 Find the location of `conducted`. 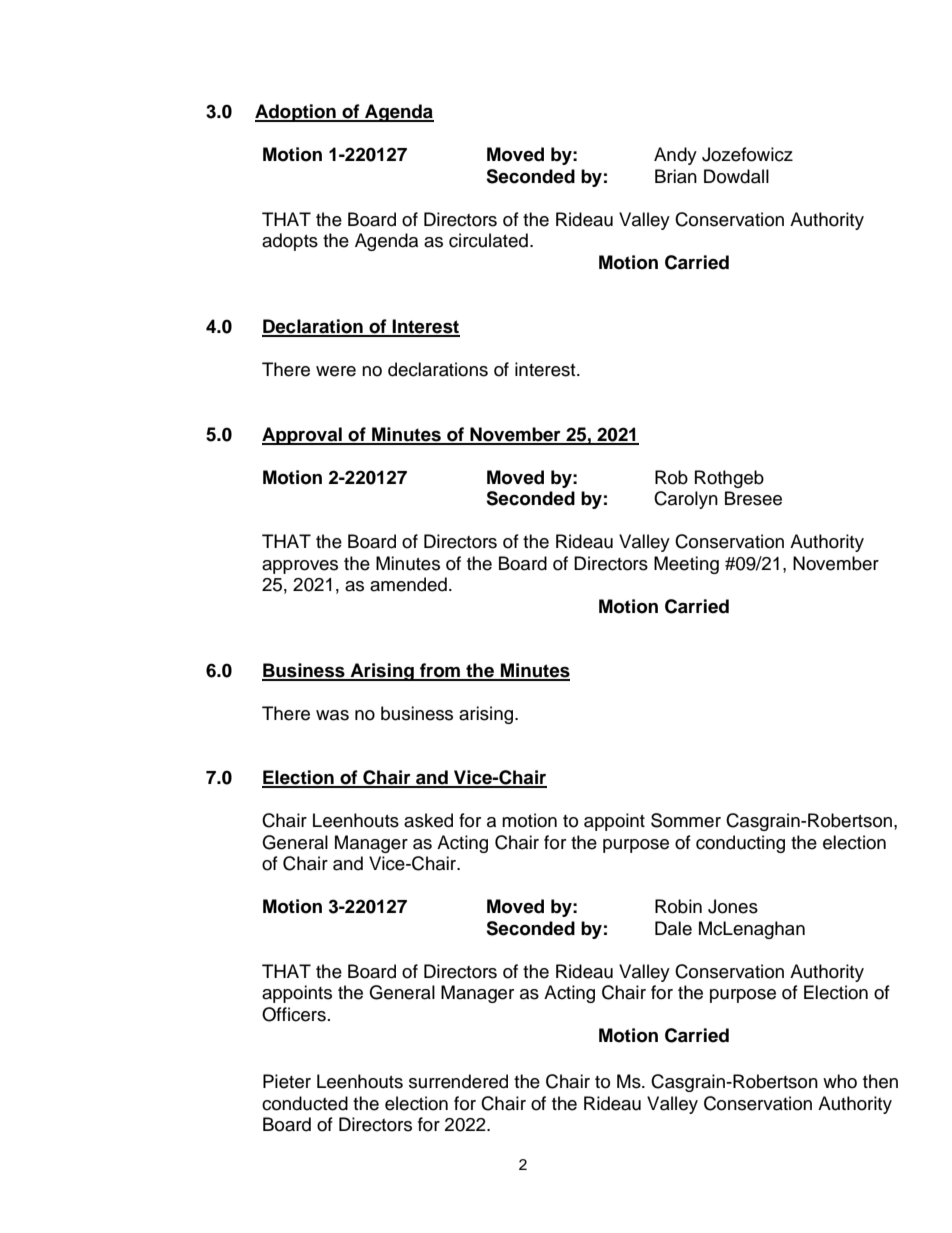

conducted is located at coordinates (305, 1103).
